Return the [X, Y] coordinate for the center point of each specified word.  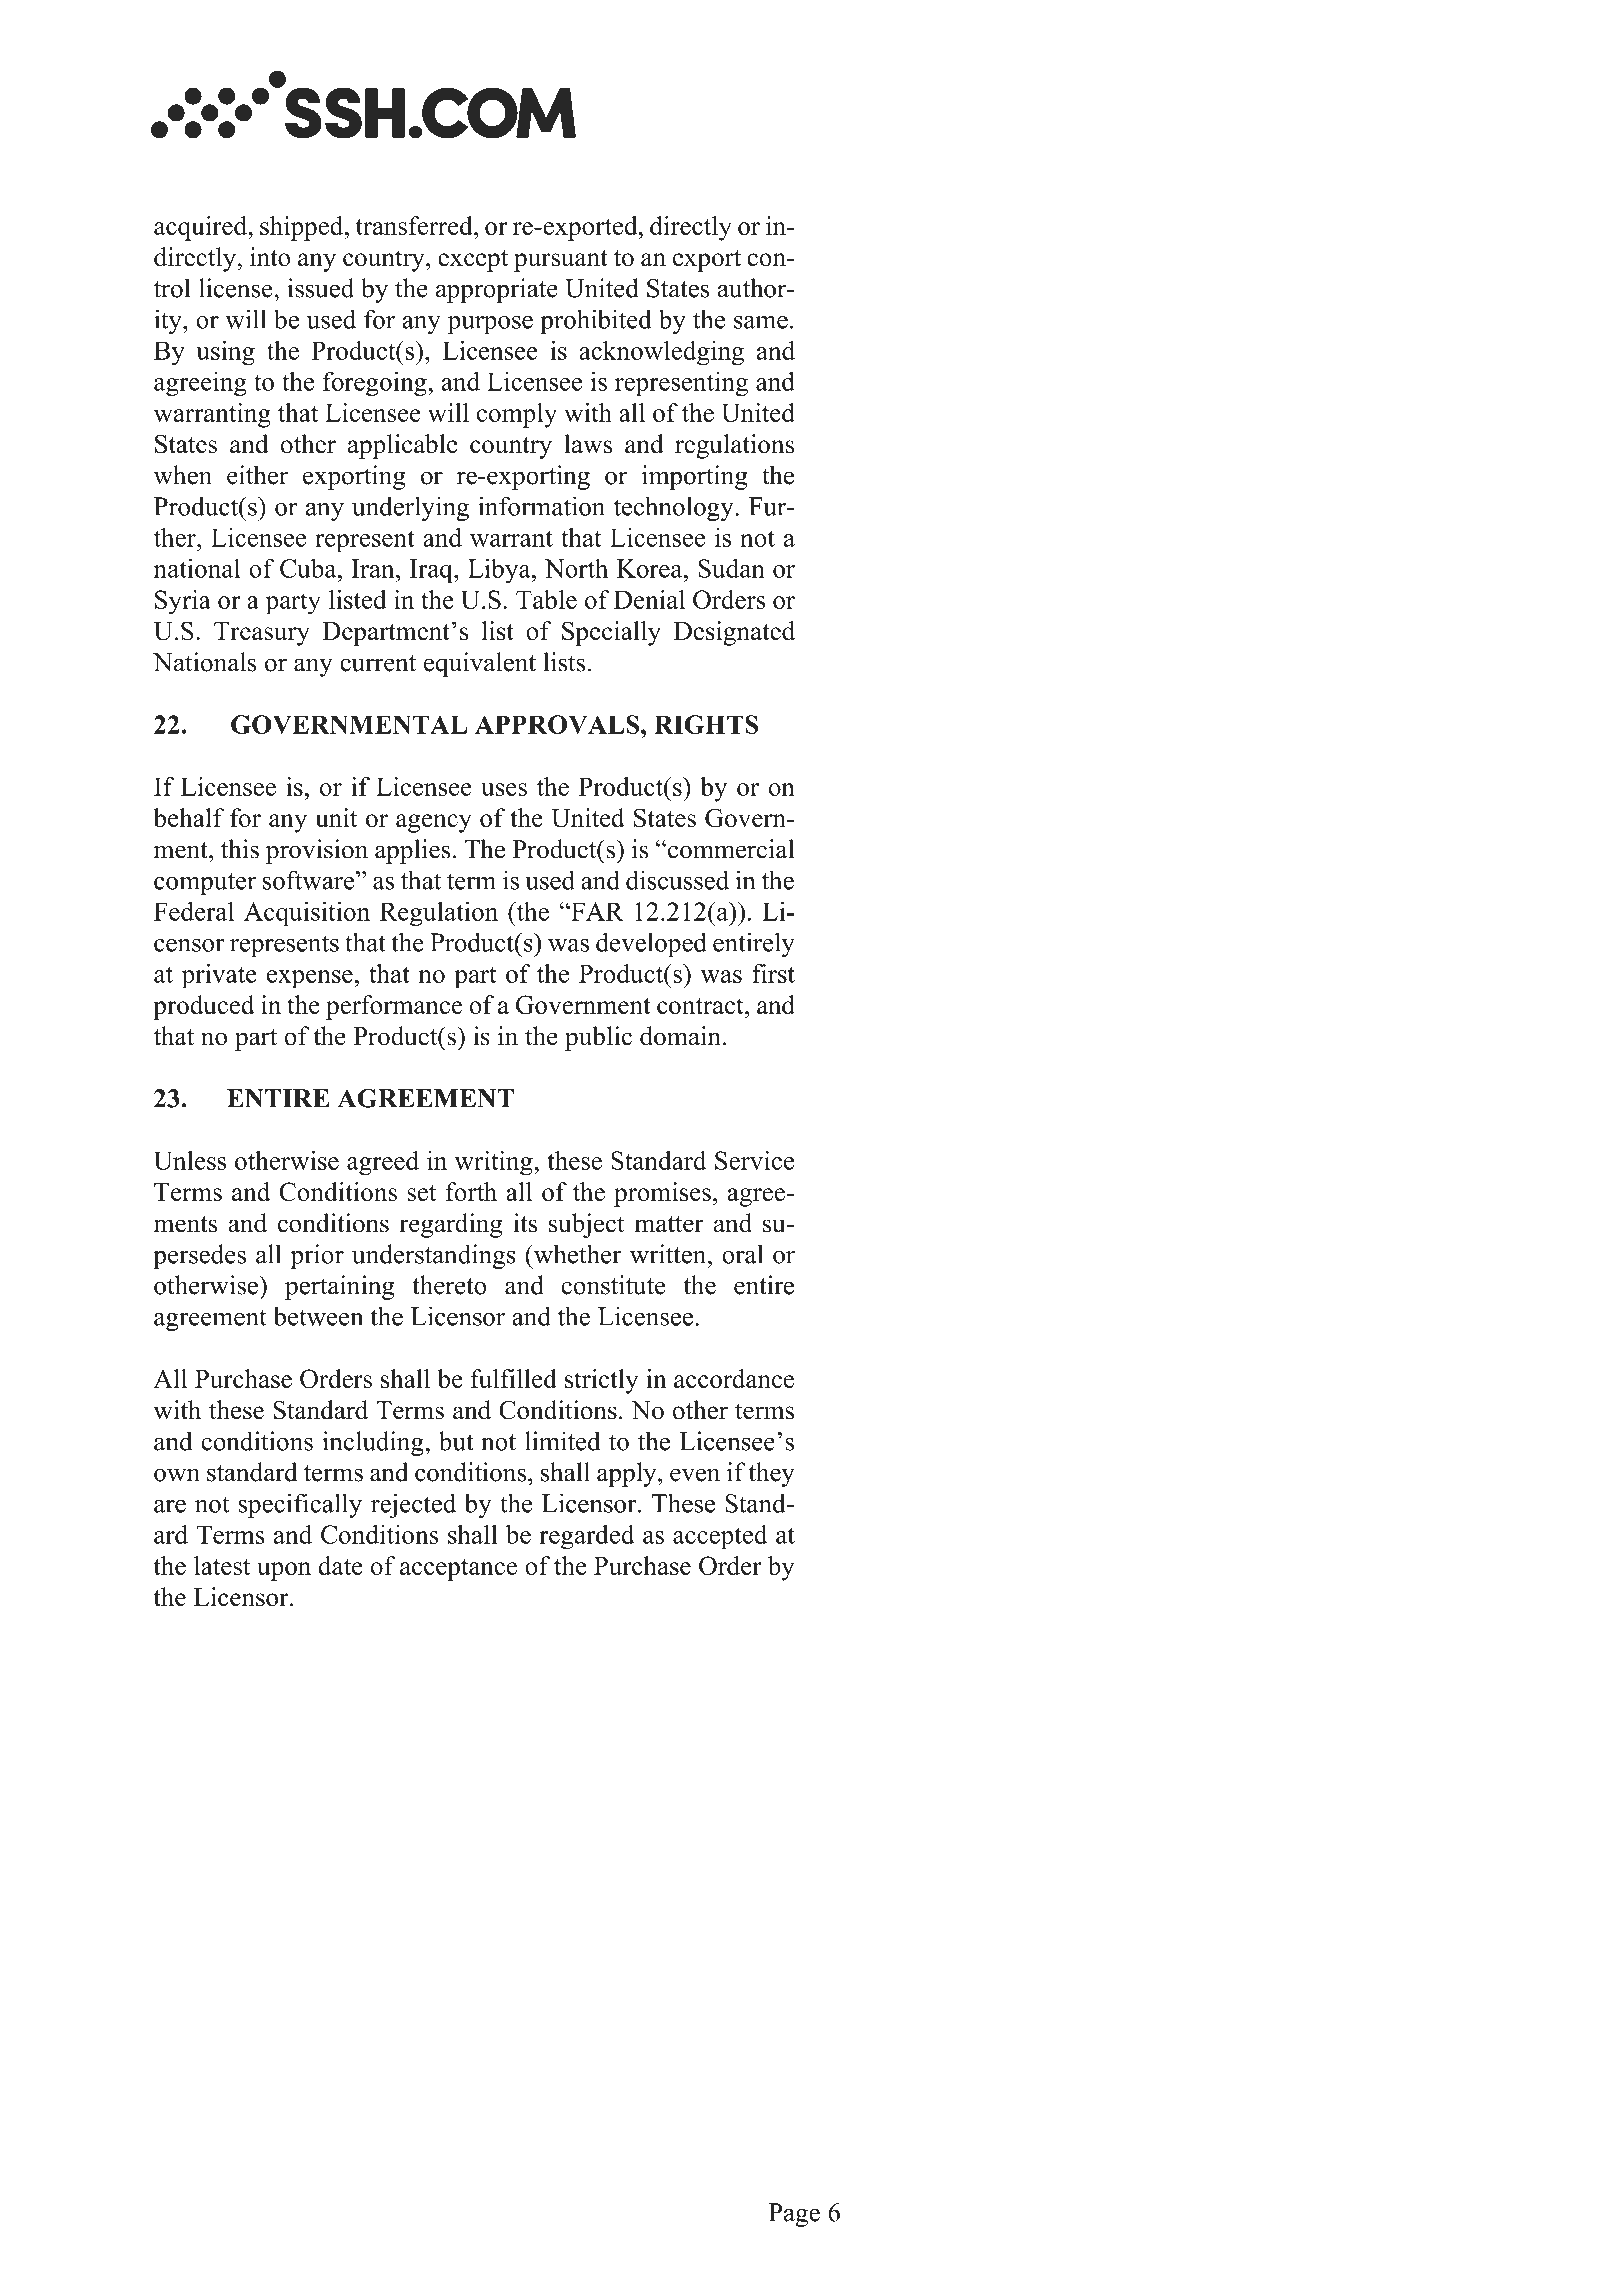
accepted [720, 1537]
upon [284, 1571]
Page [794, 2215]
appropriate [497, 290]
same [761, 322]
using [225, 353]
